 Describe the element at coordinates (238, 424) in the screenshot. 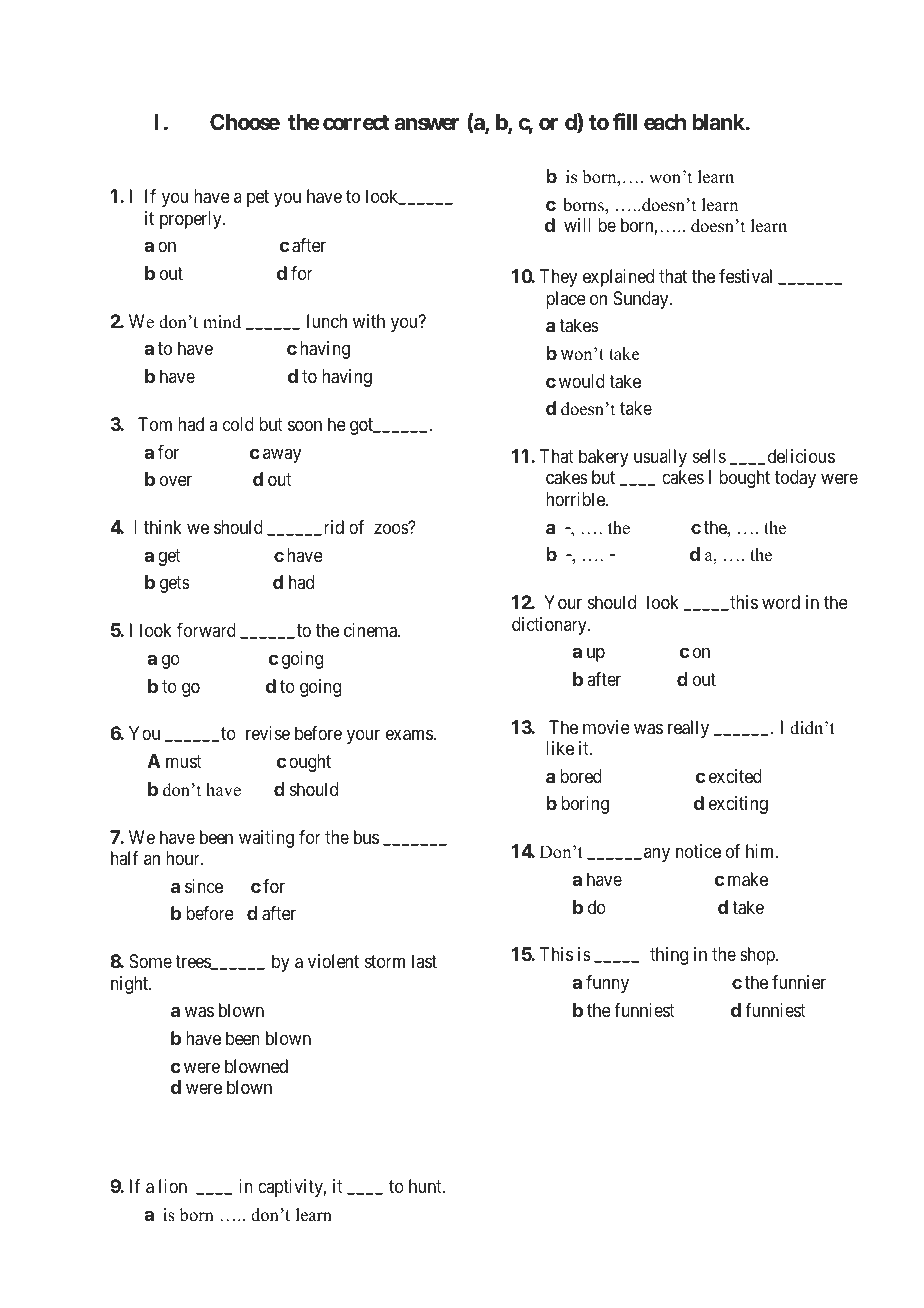

I see `cold` at that location.
